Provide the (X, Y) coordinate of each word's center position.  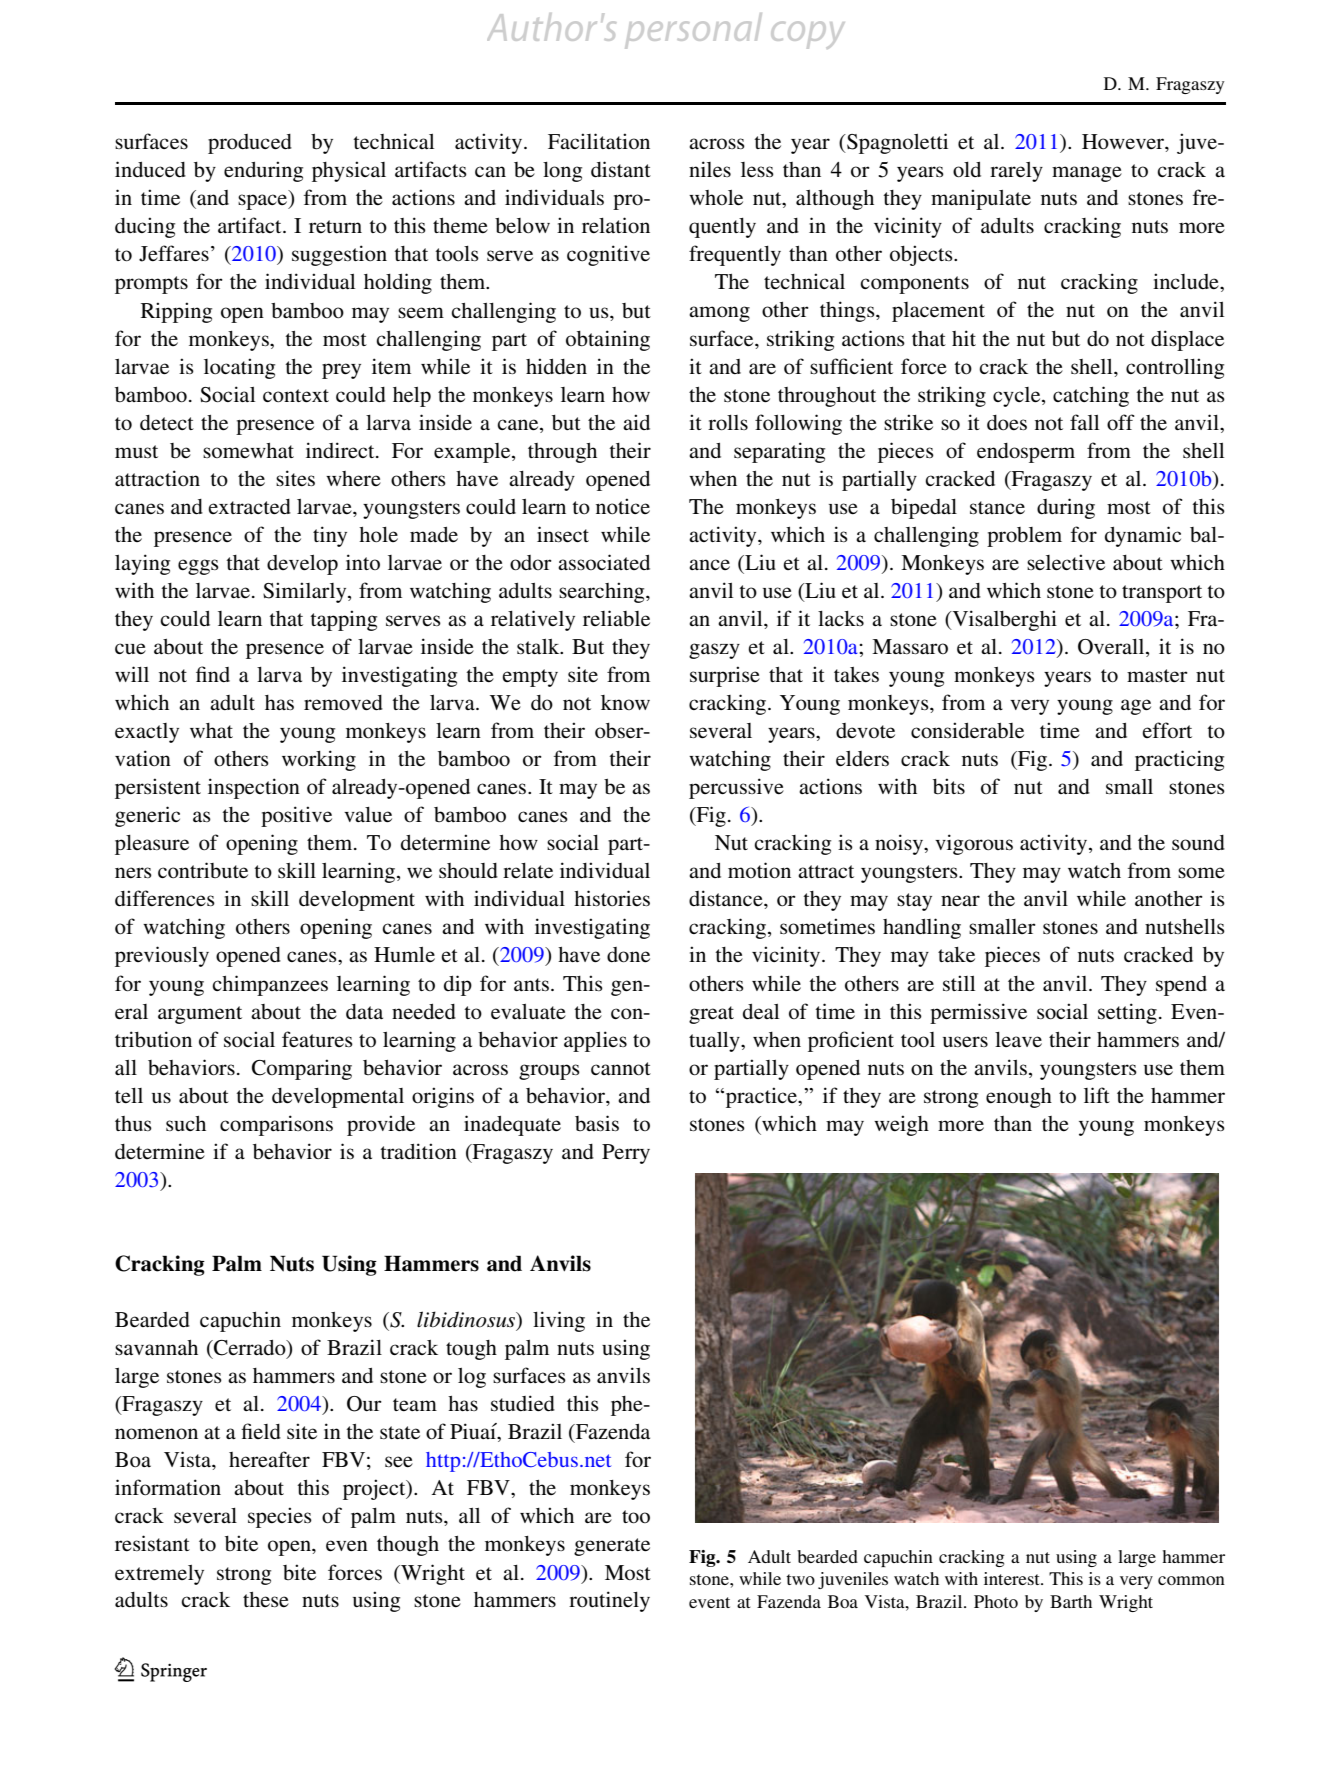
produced (250, 144)
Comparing (302, 1069)
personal (693, 31)
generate (612, 1547)
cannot (621, 1069)
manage (1087, 174)
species (280, 1517)
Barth (1071, 1601)
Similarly (306, 592)
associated (604, 562)
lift (1097, 1095)
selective (1066, 562)
